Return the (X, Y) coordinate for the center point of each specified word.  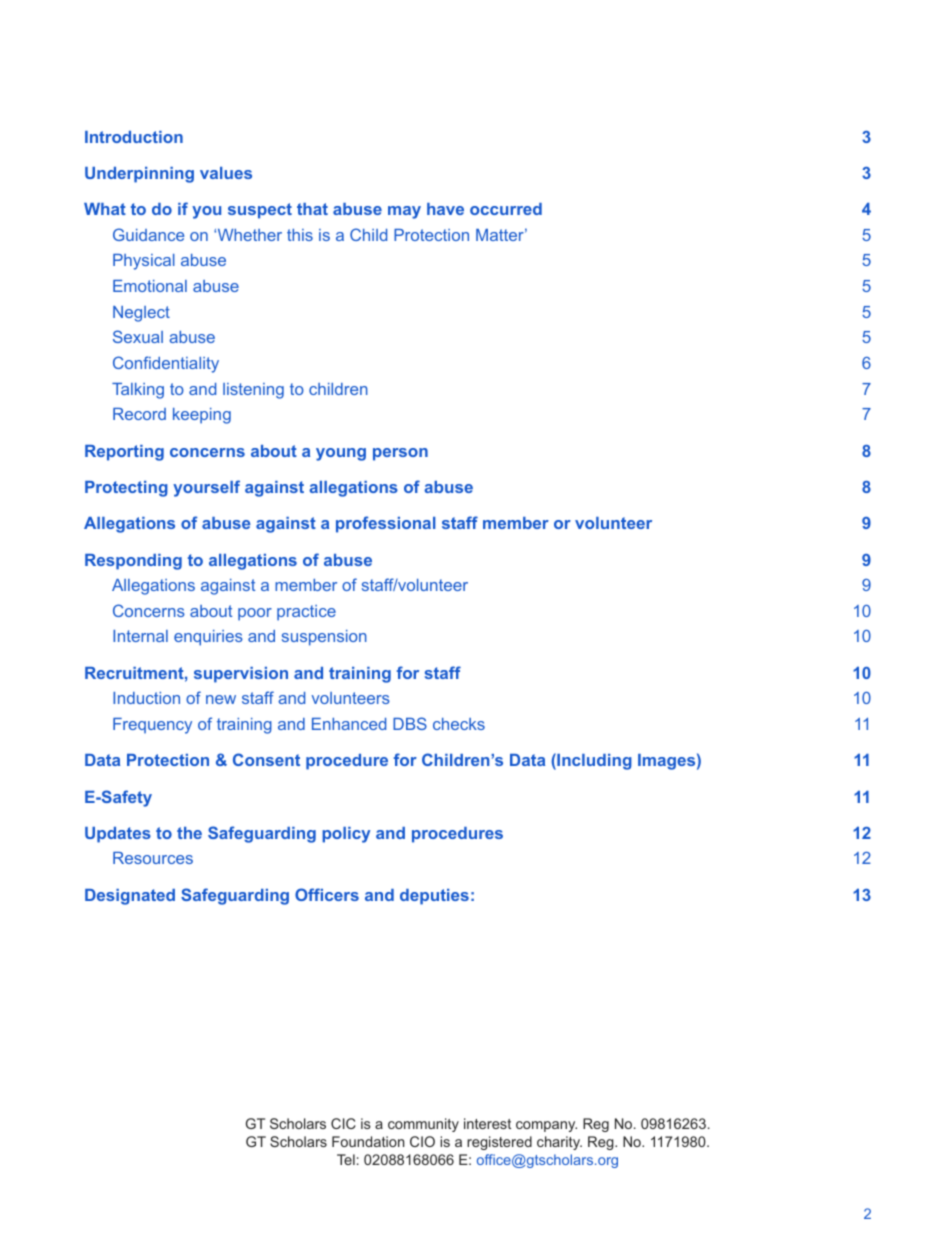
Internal (140, 636)
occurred (506, 209)
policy (346, 835)
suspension (324, 638)
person (400, 454)
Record (139, 414)
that (312, 209)
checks (459, 724)
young (341, 454)
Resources (153, 858)
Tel (346, 1159)
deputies (434, 897)
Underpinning (139, 175)
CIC (343, 1123)
